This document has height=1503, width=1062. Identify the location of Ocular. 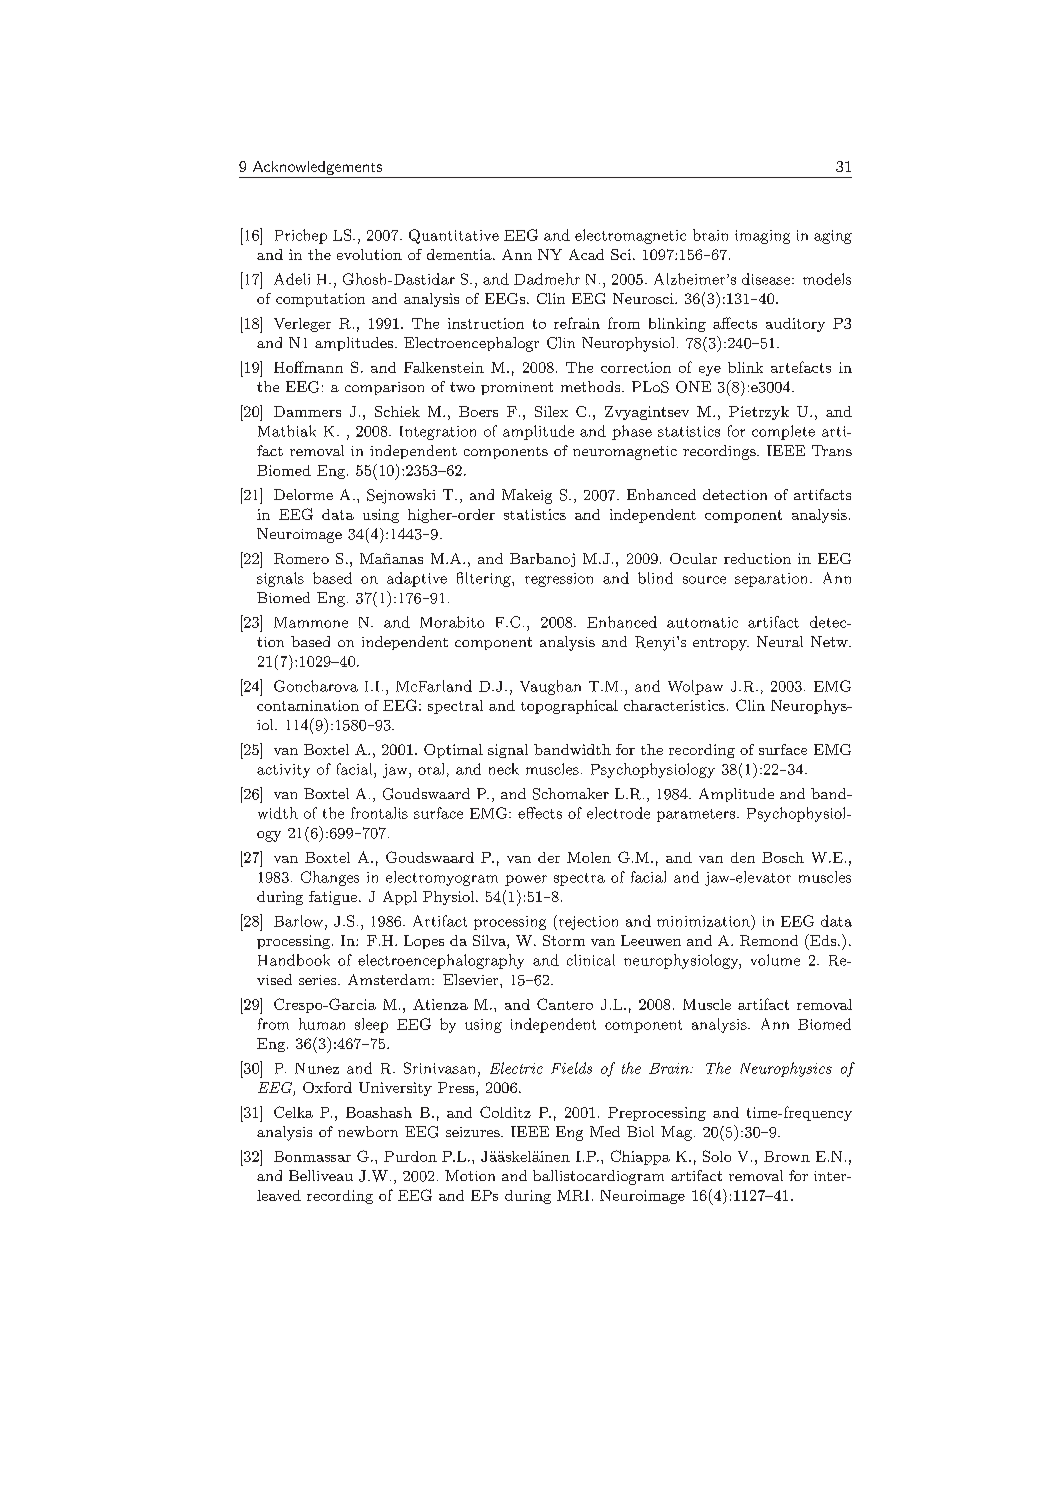
(693, 558).
